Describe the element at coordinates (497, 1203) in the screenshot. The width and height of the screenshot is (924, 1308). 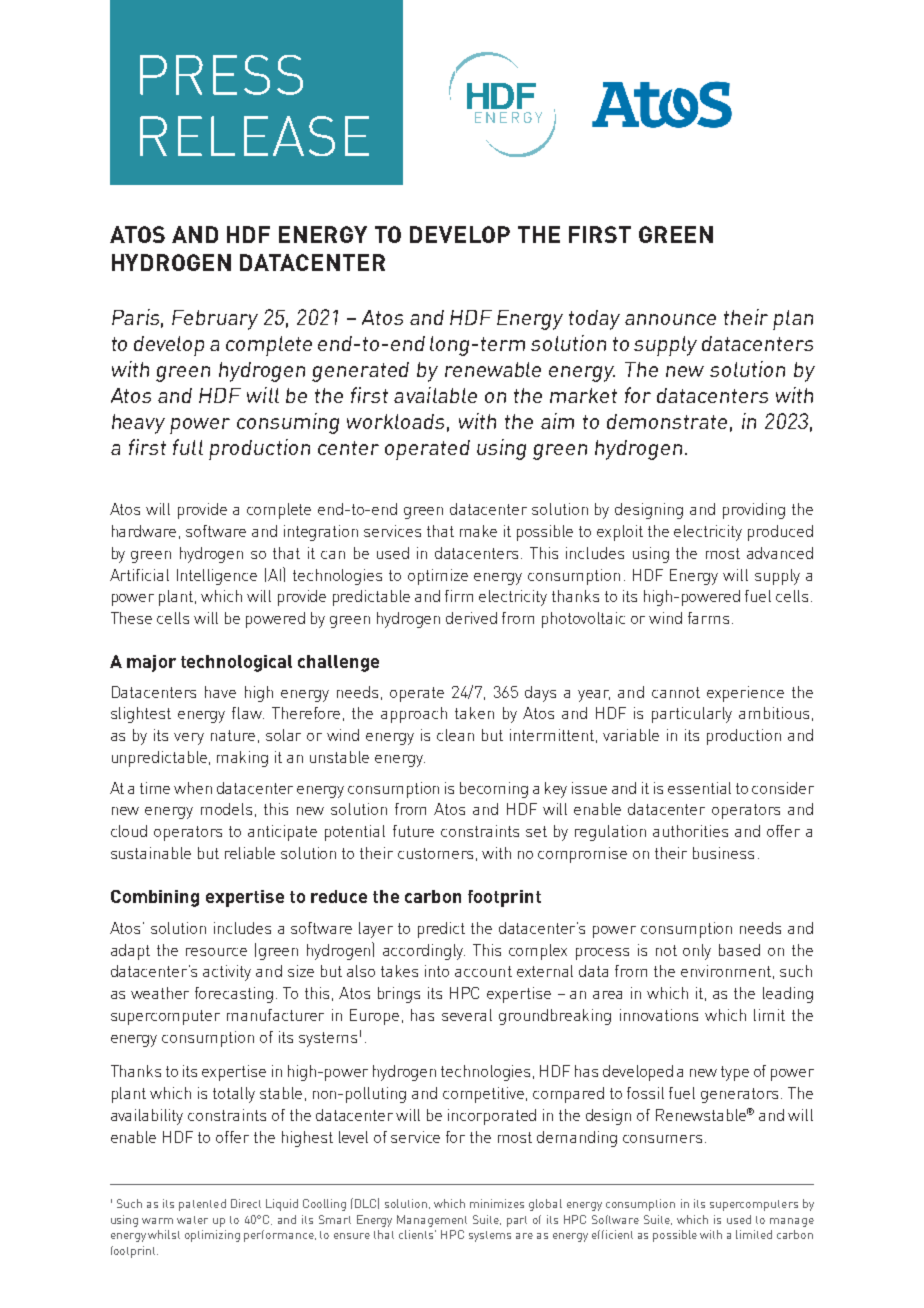
I see `minimizes` at that location.
